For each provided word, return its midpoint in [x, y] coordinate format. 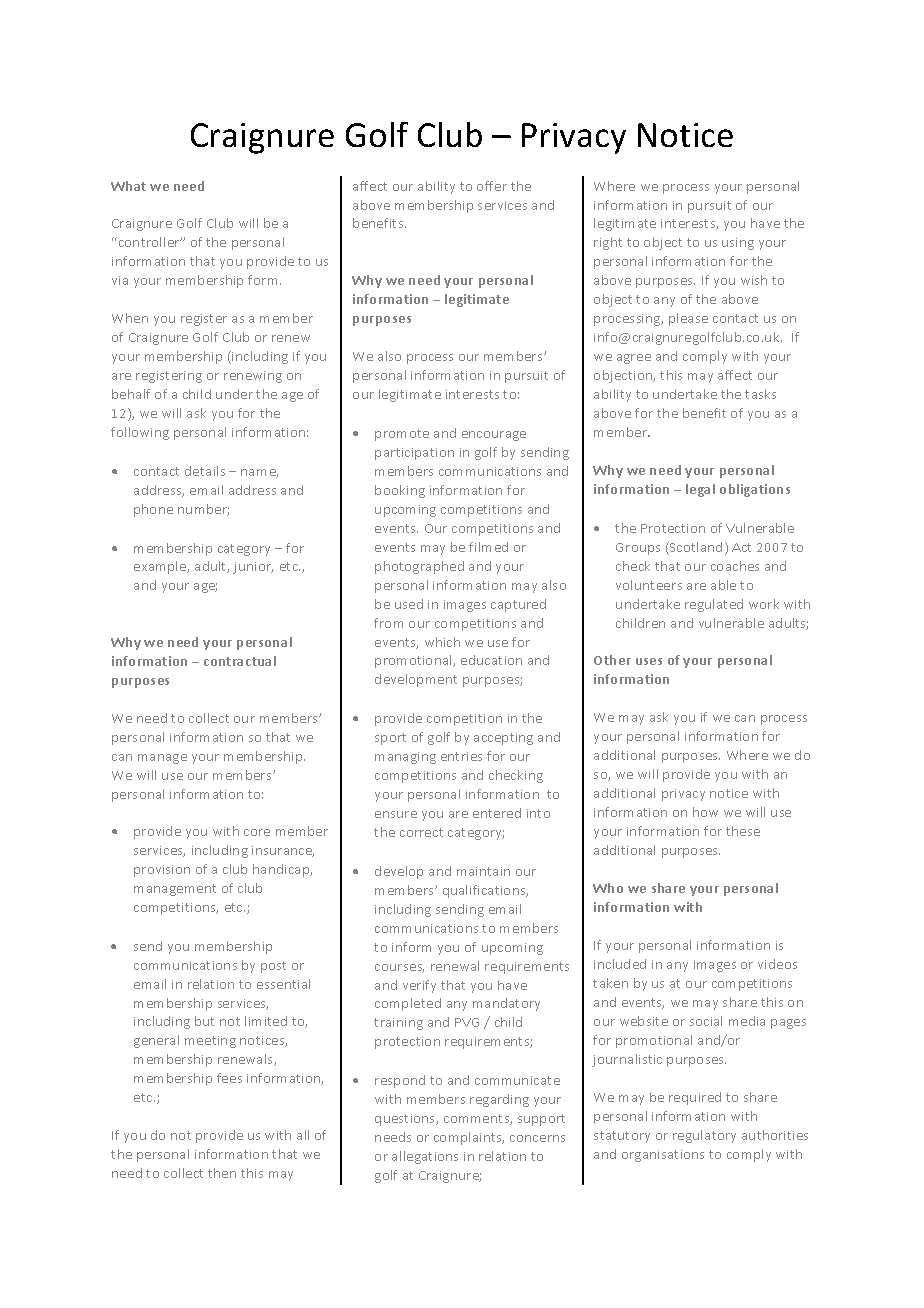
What [128, 186]
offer [492, 186]
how [705, 812]
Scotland [695, 548]
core [257, 832]
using [738, 244]
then [222, 1173]
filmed [488, 547]
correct [421, 832]
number [203, 510]
